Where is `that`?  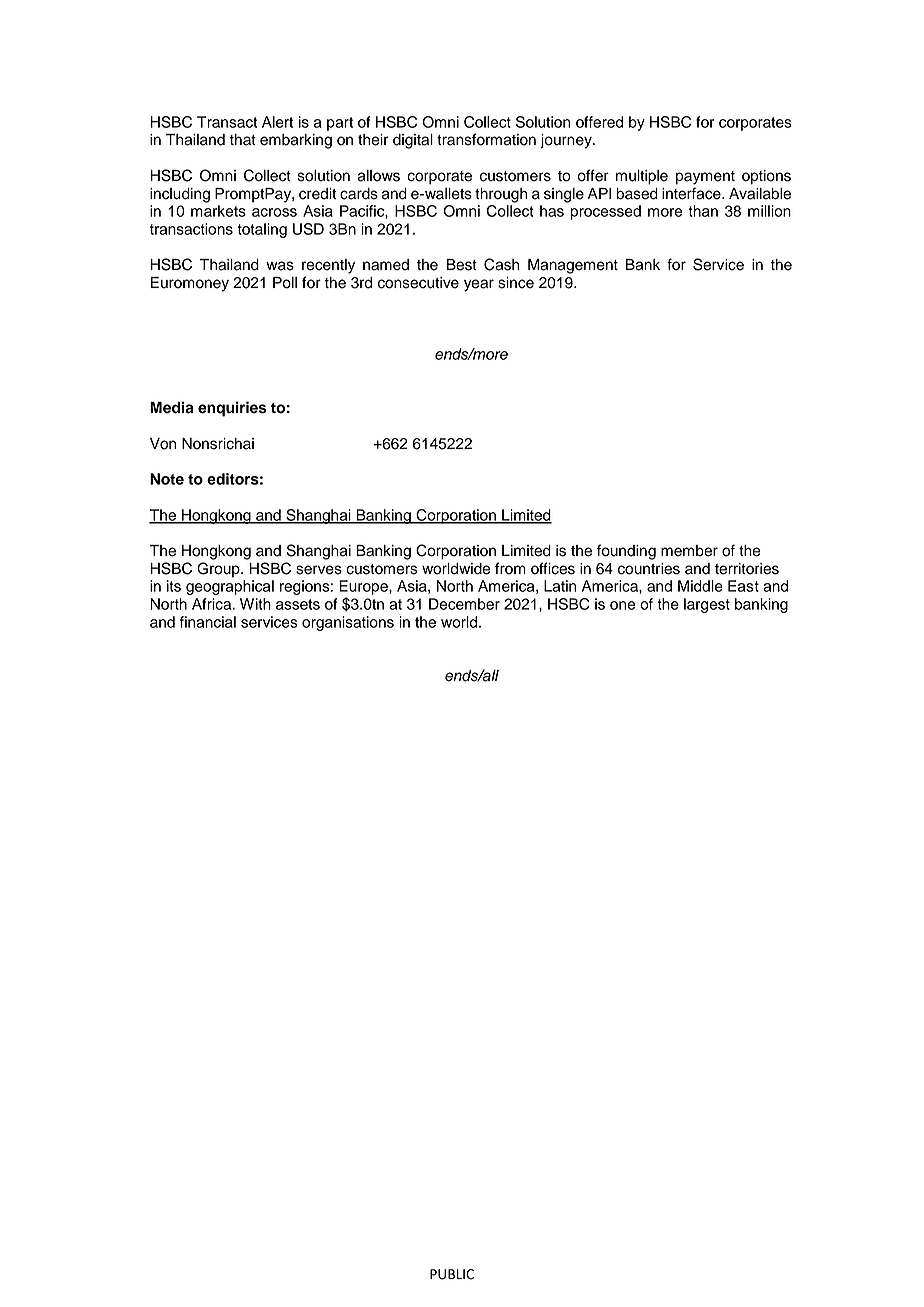
that is located at coordinates (243, 140).
